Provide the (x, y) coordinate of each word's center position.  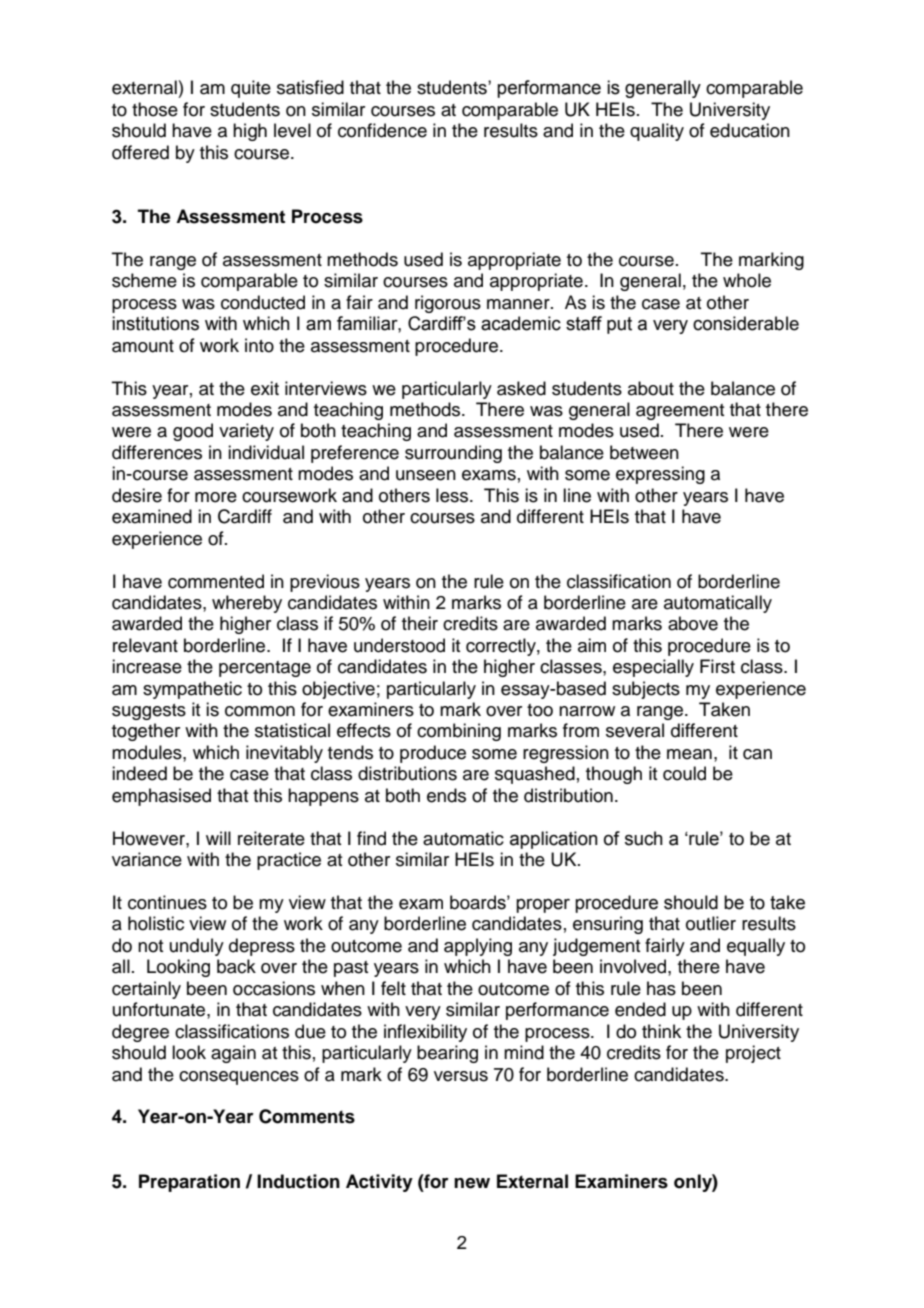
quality (657, 132)
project (753, 1054)
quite (251, 89)
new (472, 1183)
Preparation (189, 1183)
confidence (382, 130)
